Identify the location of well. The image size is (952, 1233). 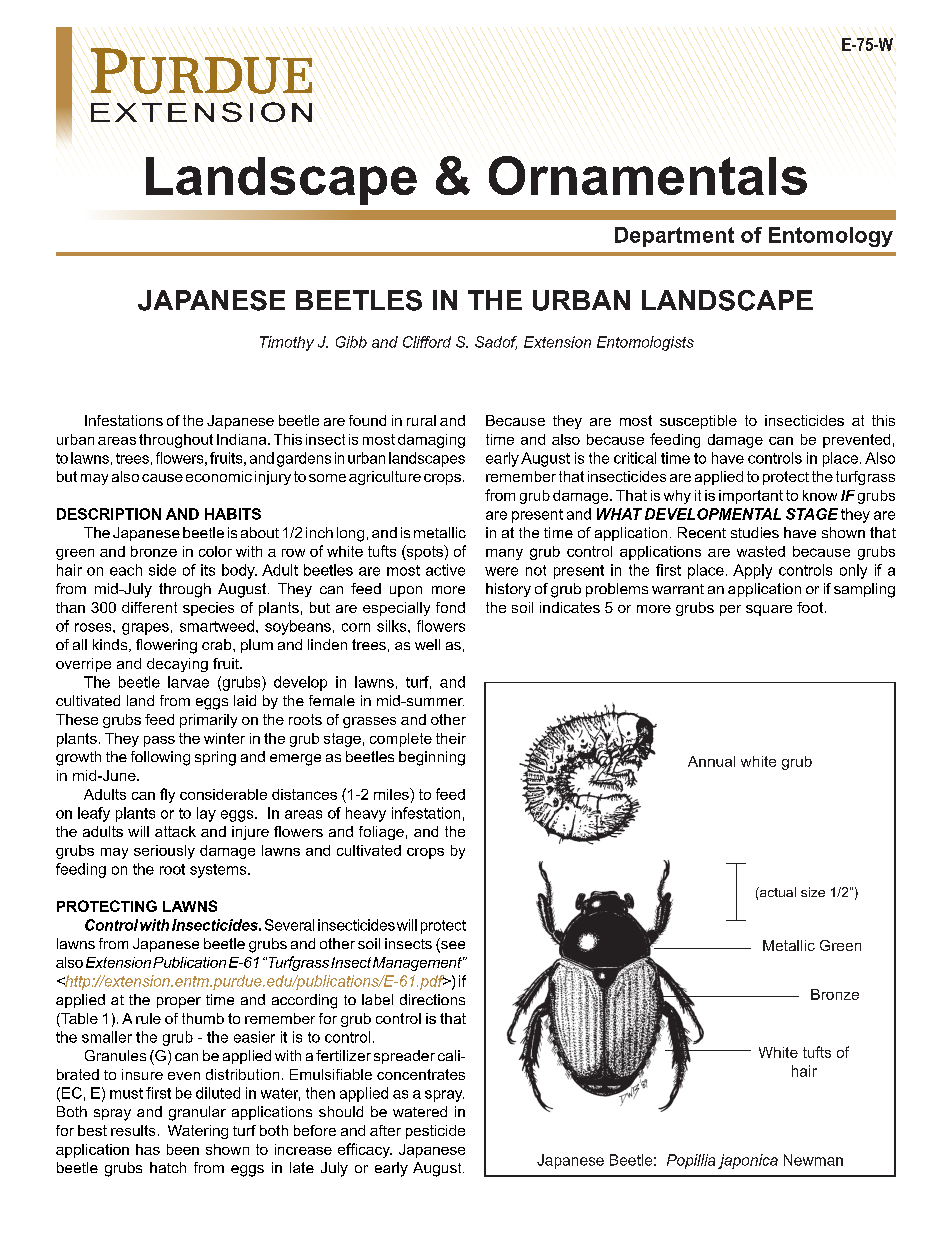
(427, 644).
